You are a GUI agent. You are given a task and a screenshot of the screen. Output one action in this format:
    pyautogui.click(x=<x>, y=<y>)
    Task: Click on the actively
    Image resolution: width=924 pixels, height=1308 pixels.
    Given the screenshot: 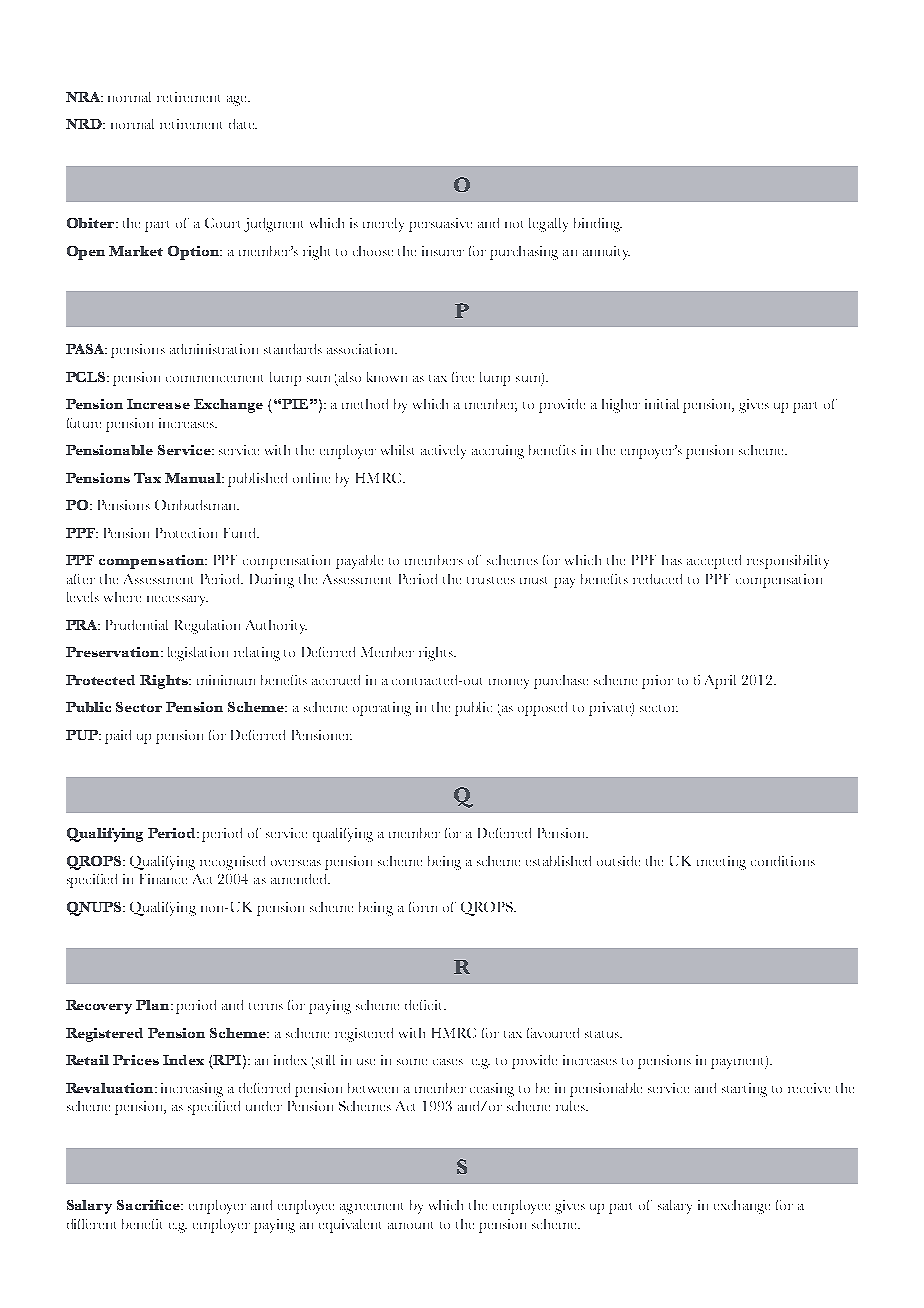 What is the action you would take?
    pyautogui.click(x=443, y=452)
